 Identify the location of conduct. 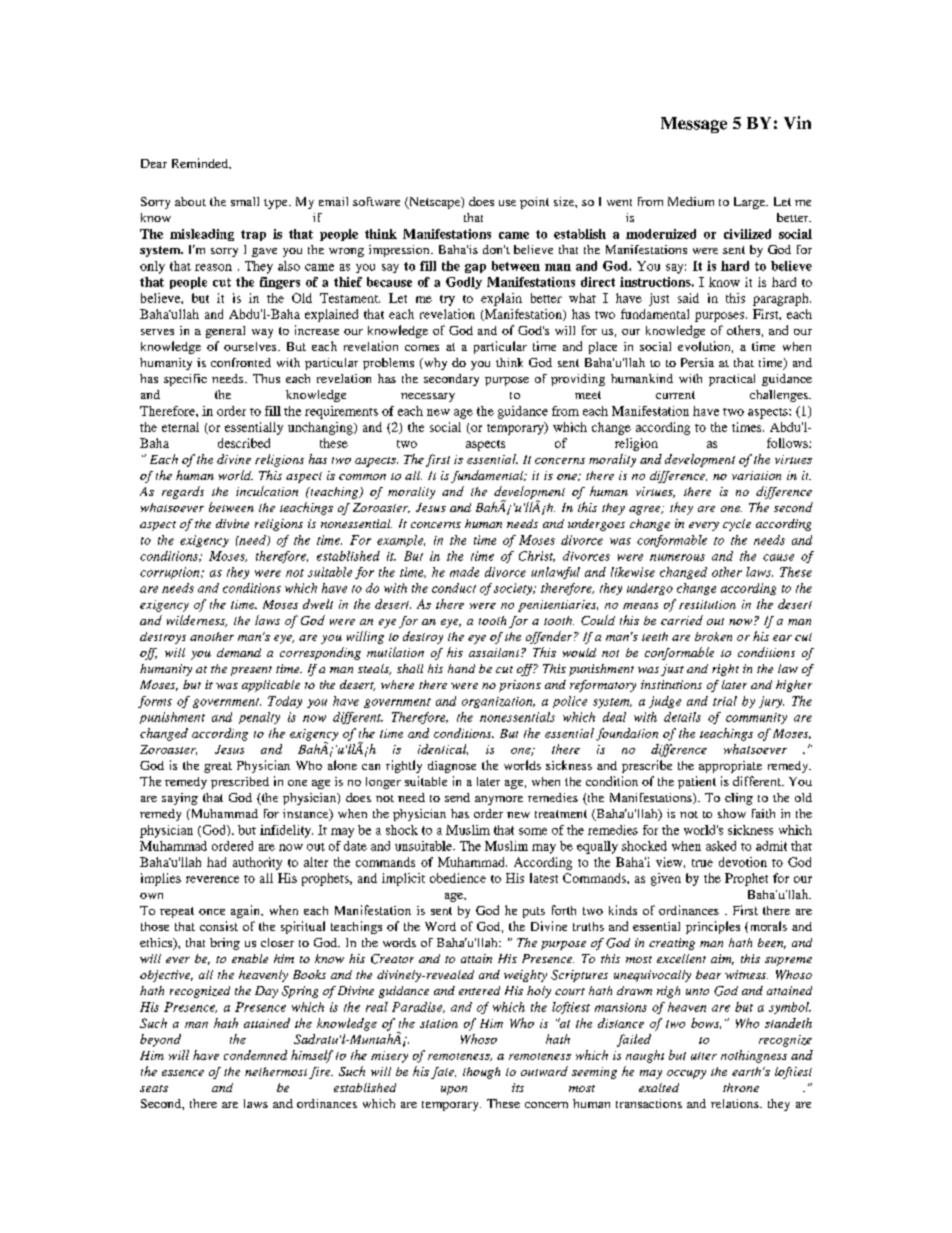
(454, 588).
